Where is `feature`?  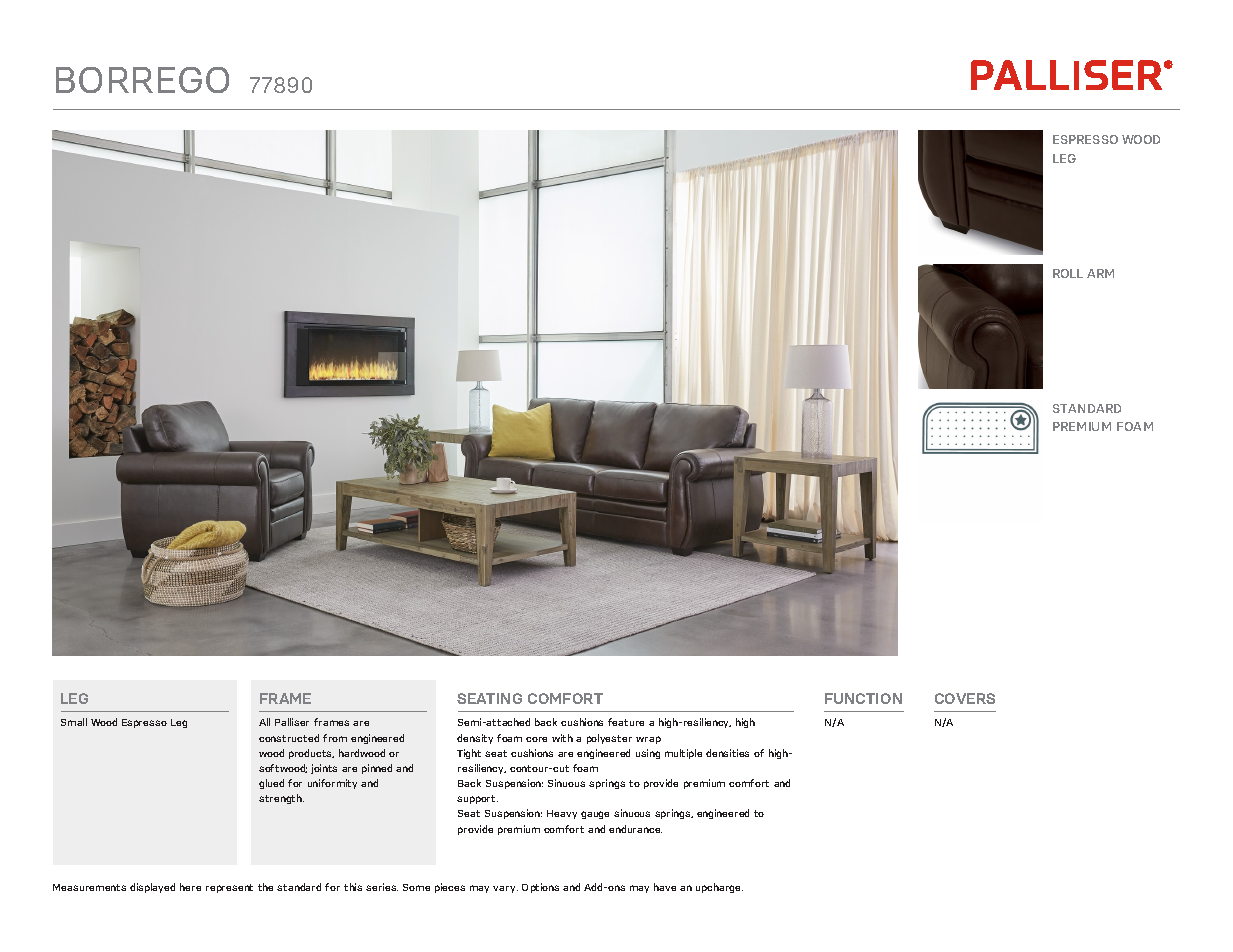
feature is located at coordinates (626, 722).
